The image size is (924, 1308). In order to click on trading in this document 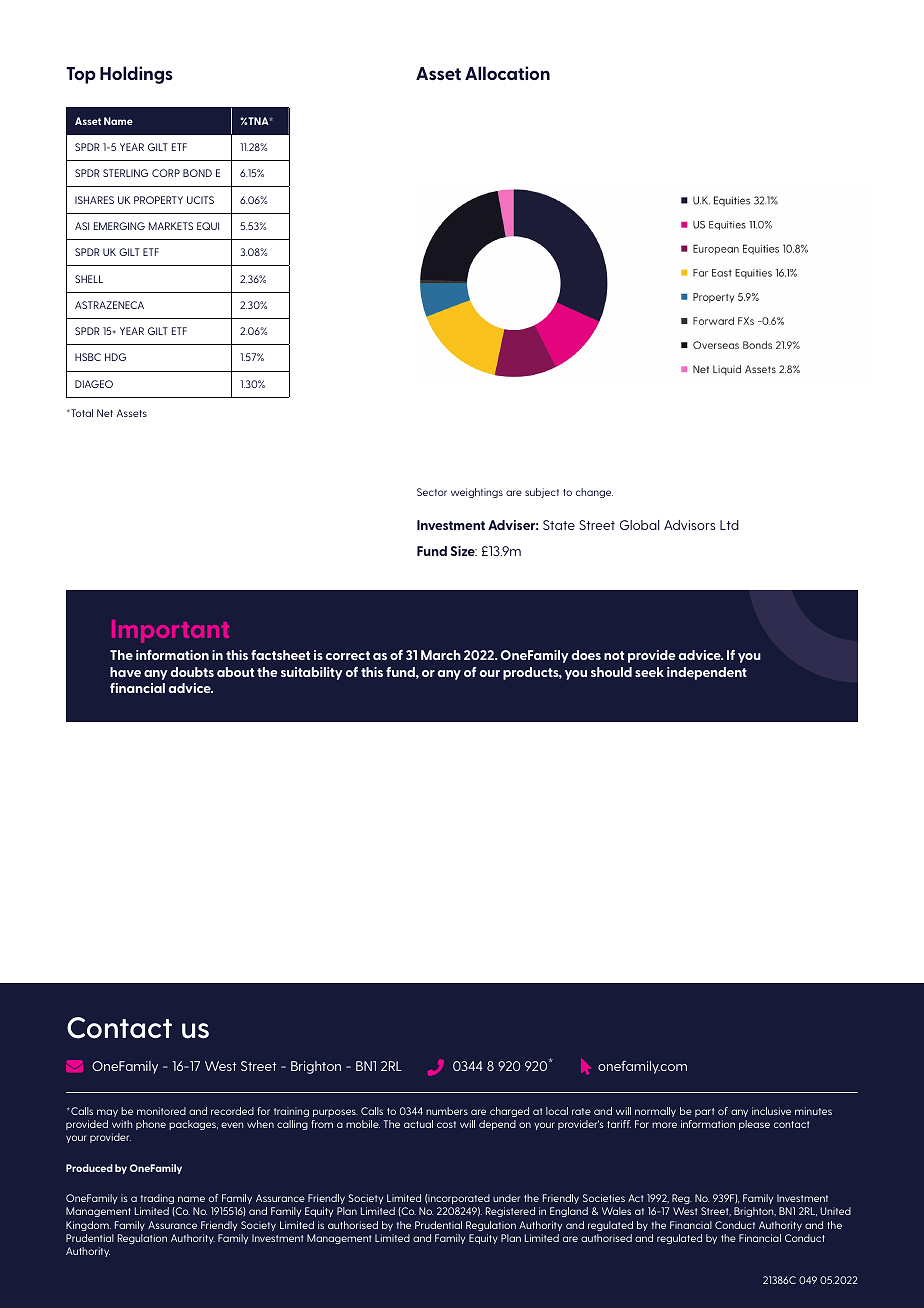, I will do `click(157, 1201)`.
